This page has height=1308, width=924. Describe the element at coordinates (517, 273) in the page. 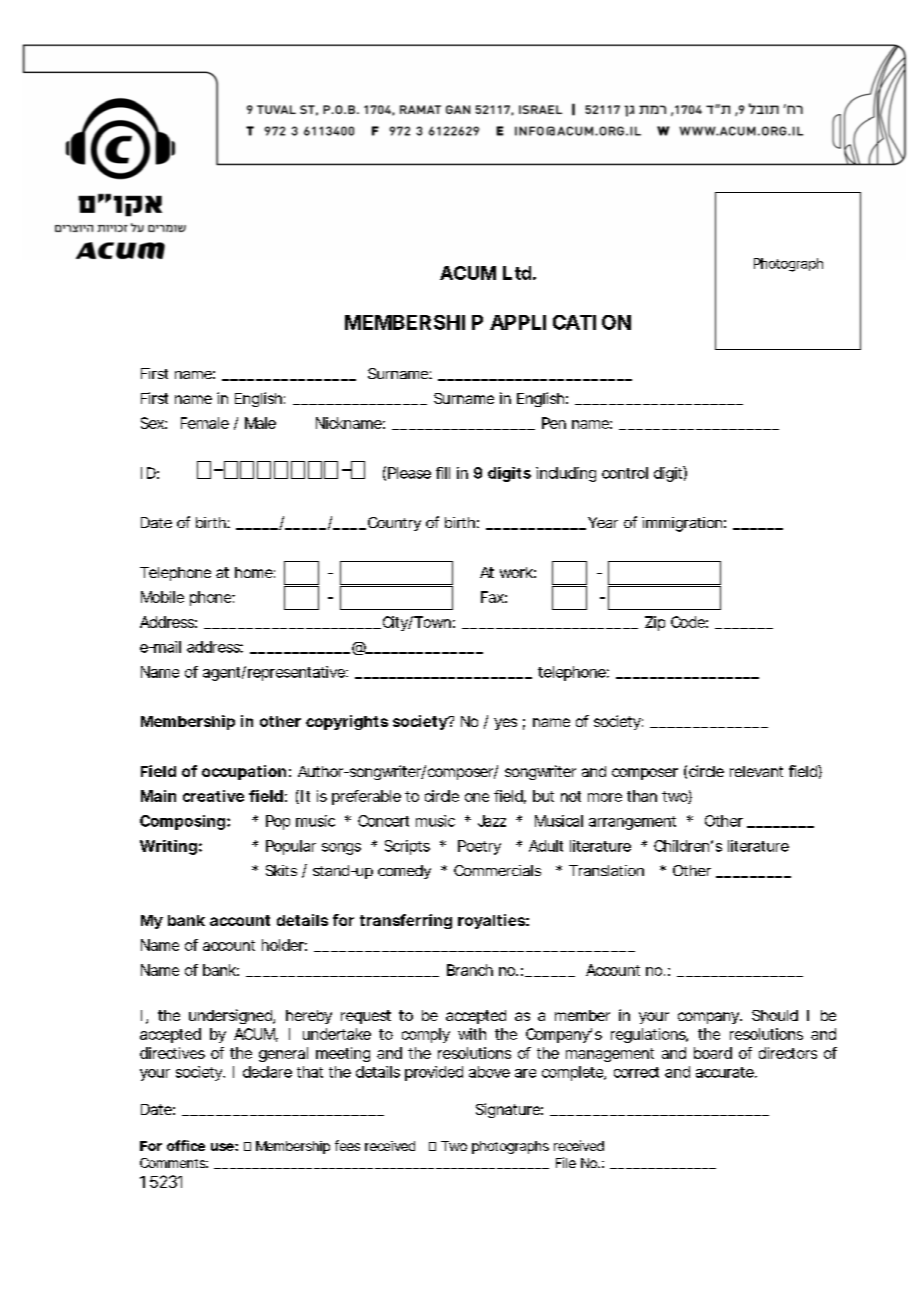

I see `Ltd` at that location.
